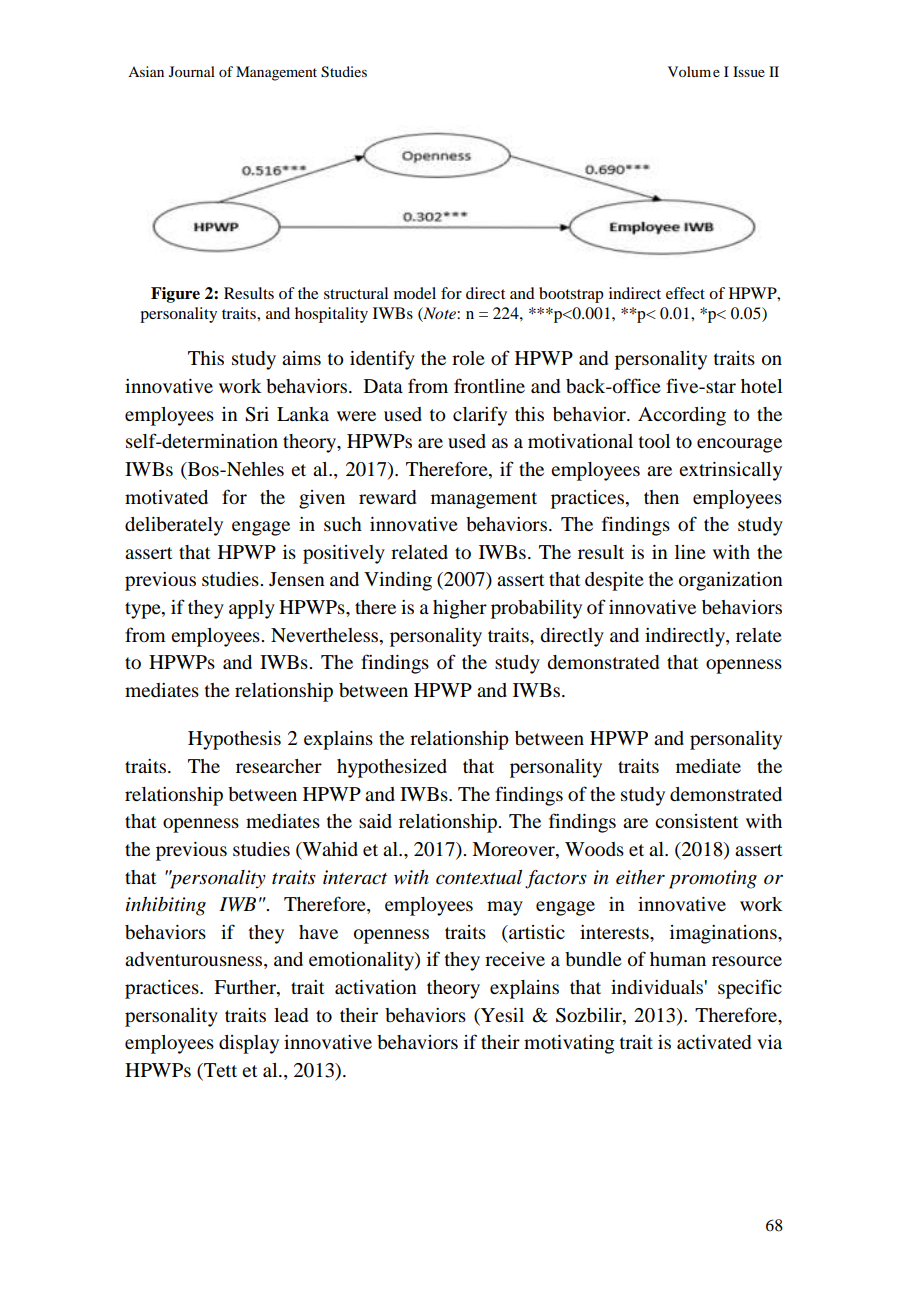 This document has height=1316, width=908. What do you see at coordinates (252, 609) in the document?
I see `apply` at bounding box center [252, 609].
